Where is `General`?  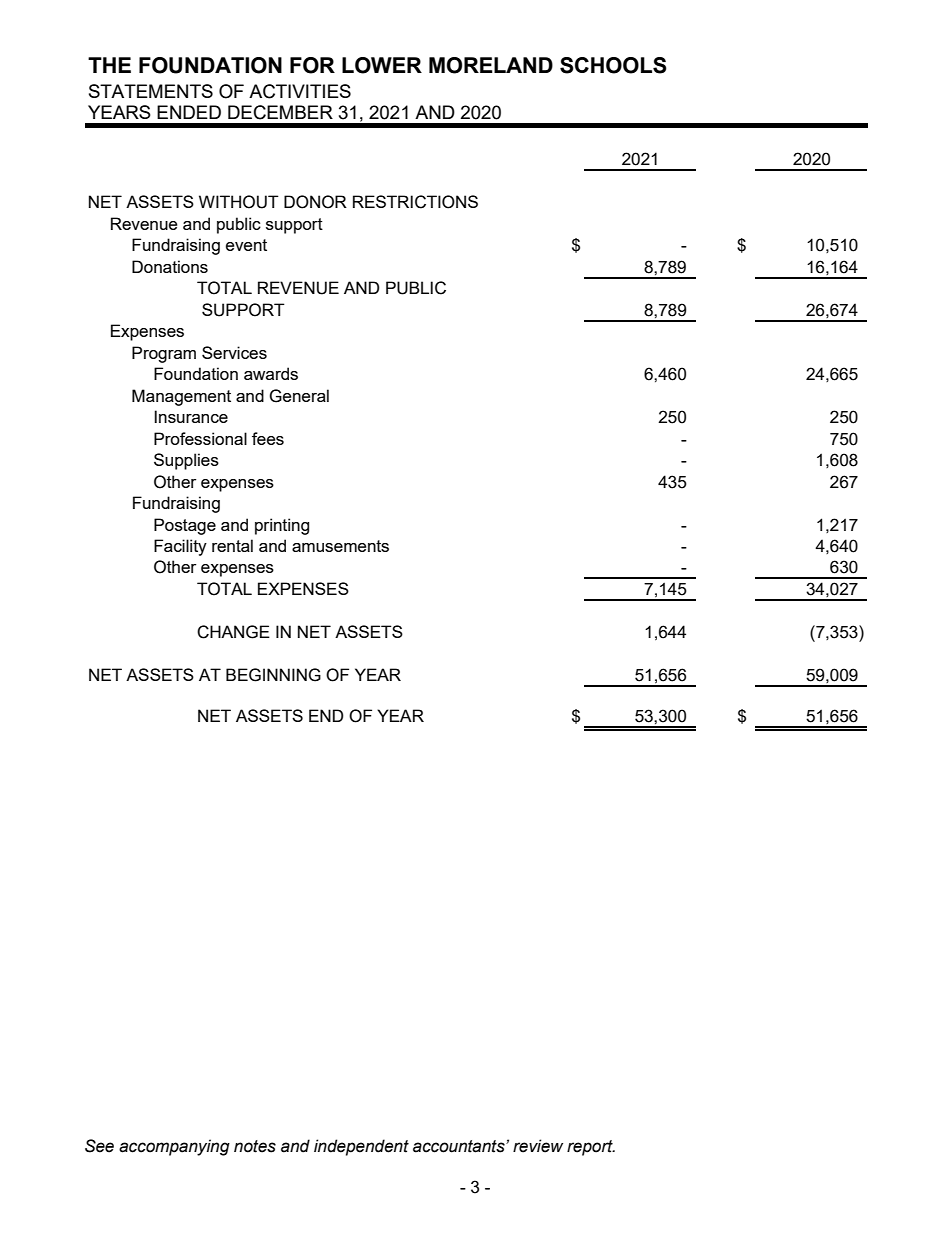 General is located at coordinates (299, 396).
